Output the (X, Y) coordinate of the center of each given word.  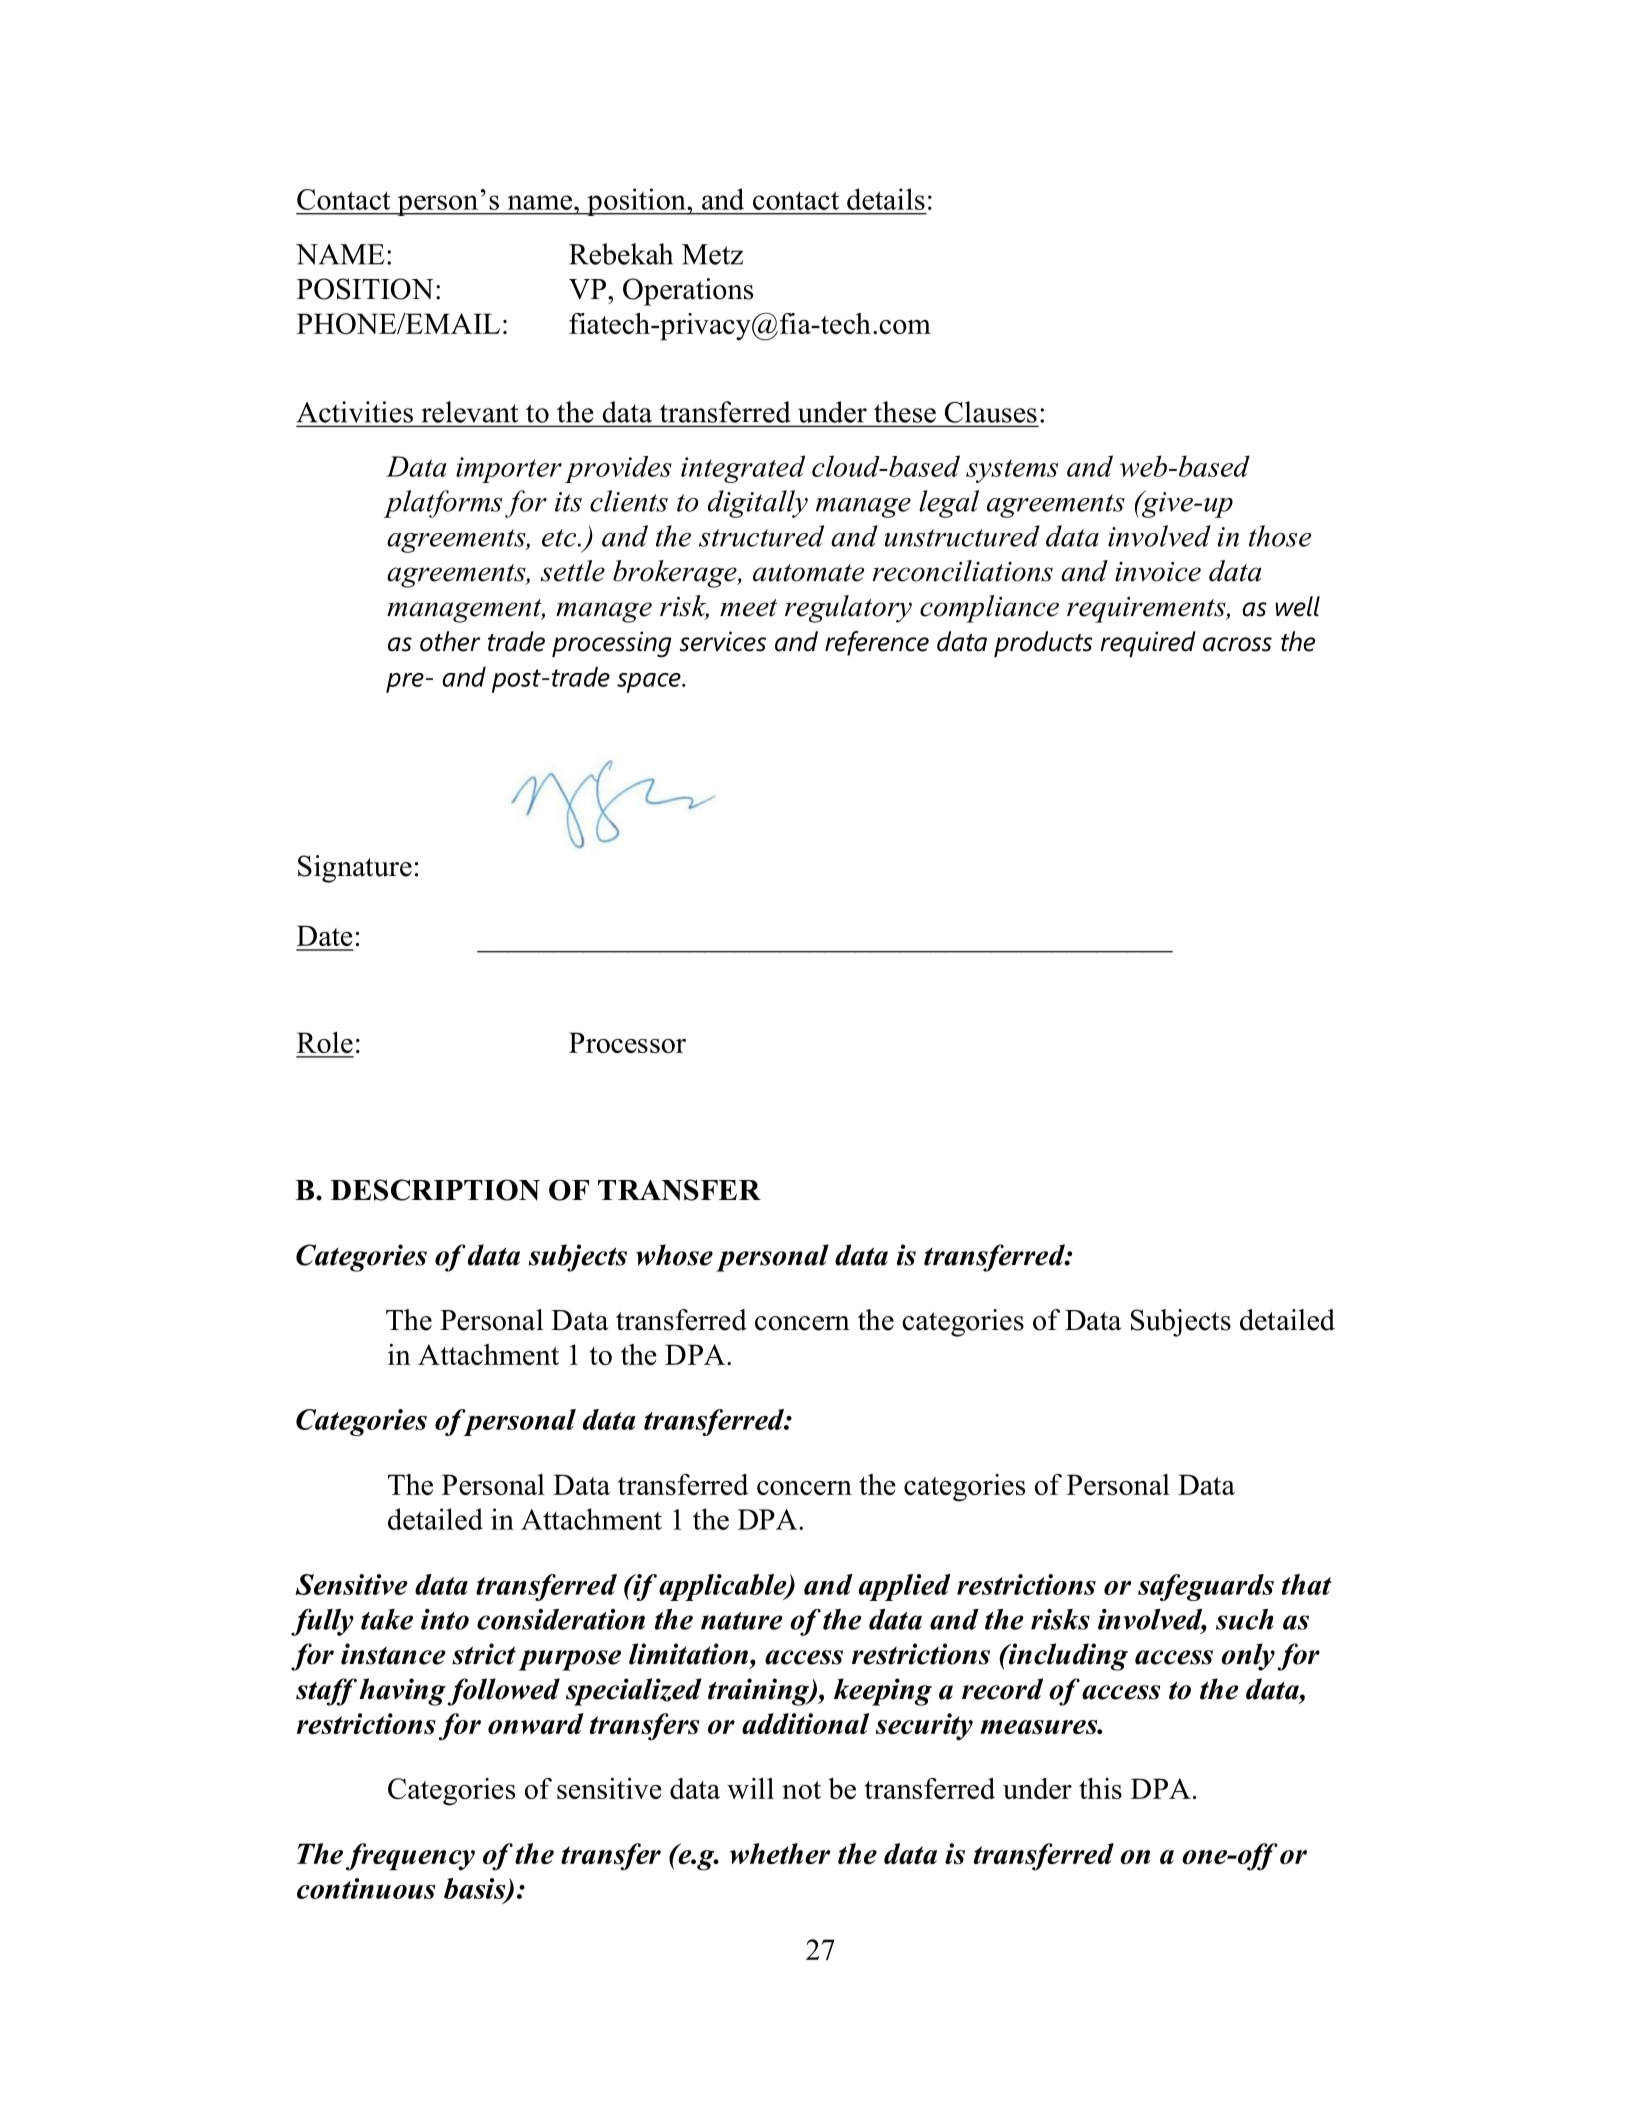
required (1148, 644)
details (886, 199)
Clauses (991, 412)
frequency (410, 1857)
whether (780, 1853)
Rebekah (621, 254)
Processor (627, 1042)
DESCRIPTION (435, 1190)
